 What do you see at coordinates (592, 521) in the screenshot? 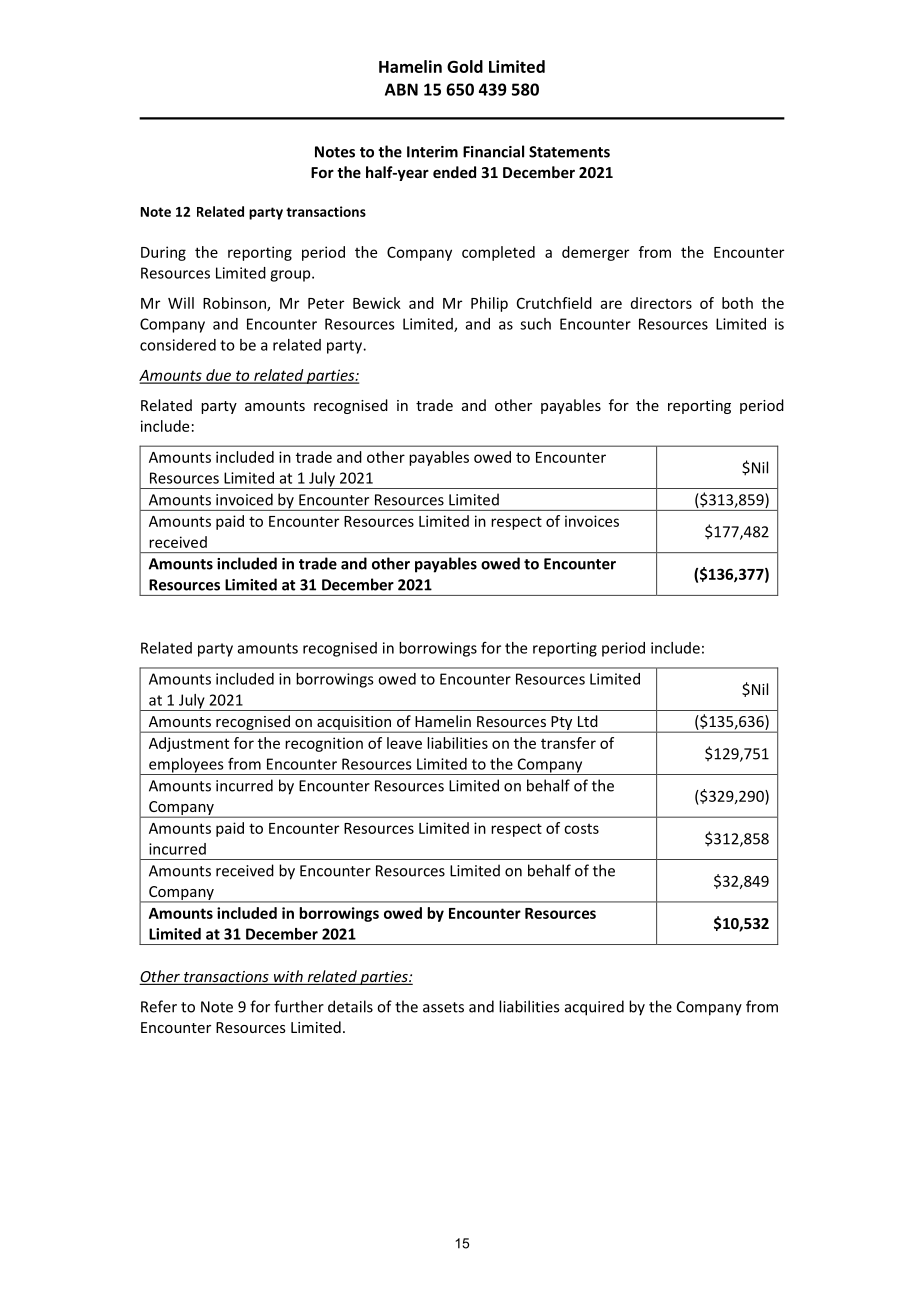
I see `invoices` at bounding box center [592, 521].
